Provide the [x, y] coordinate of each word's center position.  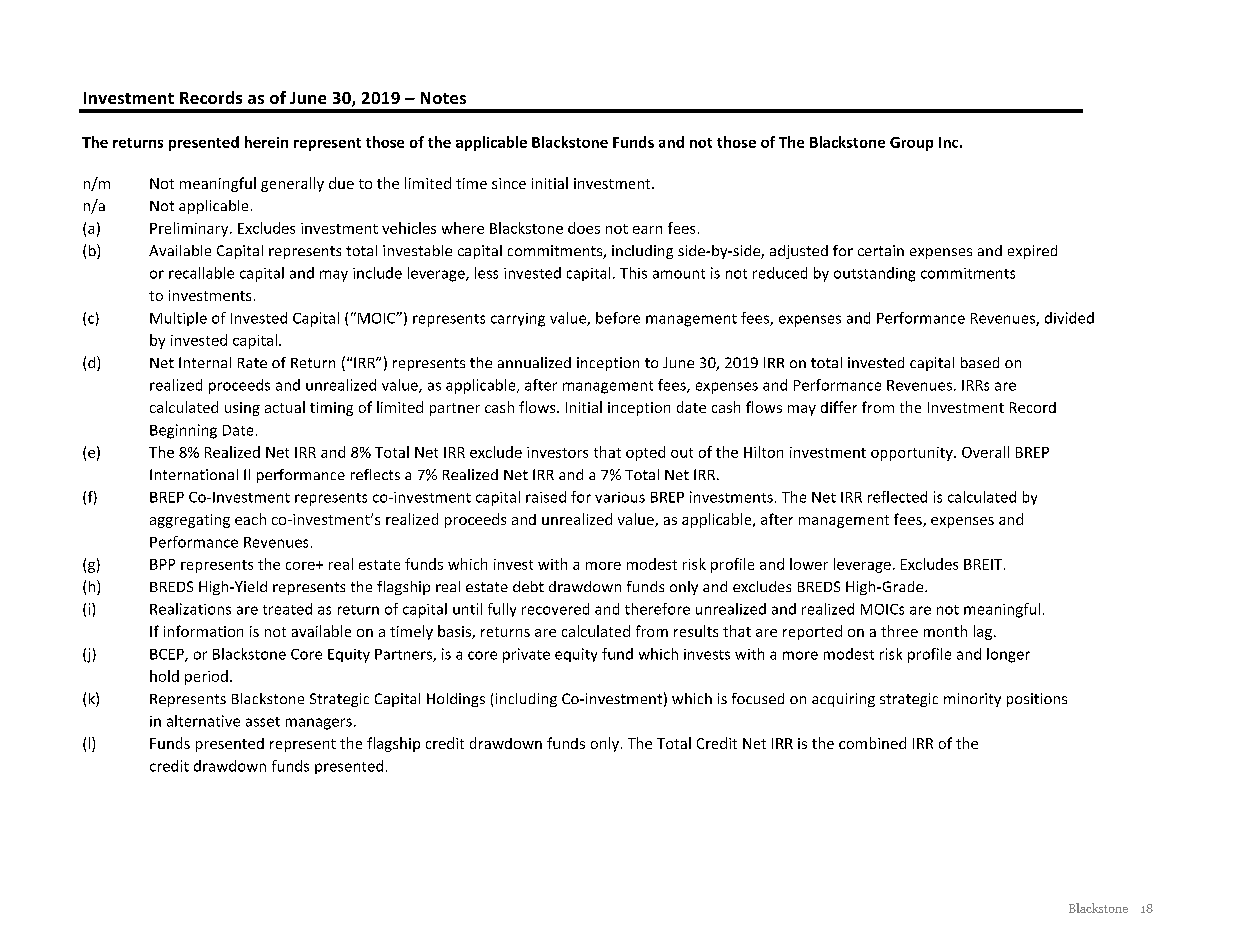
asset [263, 722]
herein [266, 142]
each [250, 519]
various [620, 497]
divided [1069, 318]
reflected [897, 497]
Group [911, 144]
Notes [443, 98]
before [618, 318]
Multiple [178, 319]
